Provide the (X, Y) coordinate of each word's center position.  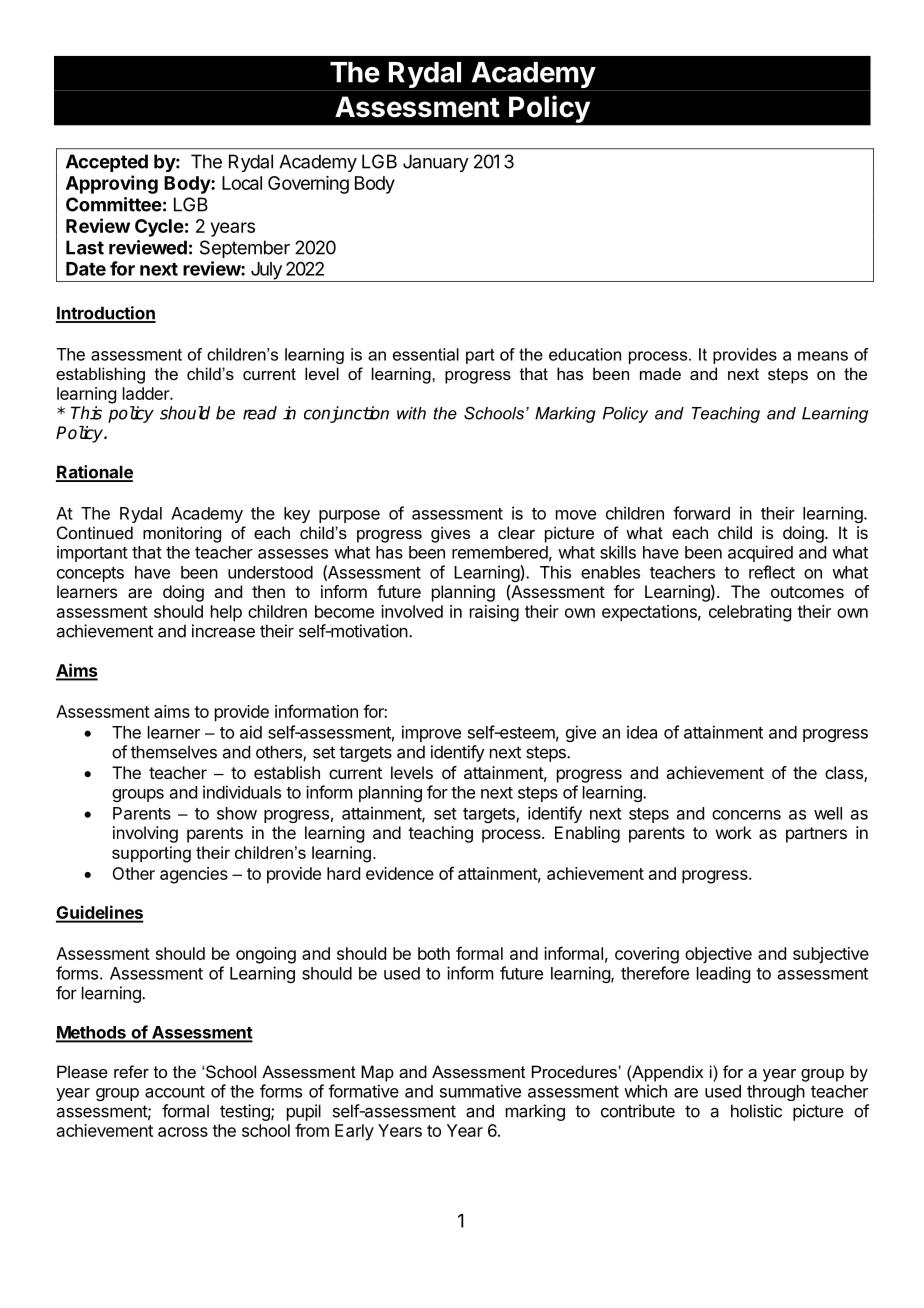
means (823, 356)
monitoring (182, 534)
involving (145, 834)
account (175, 1092)
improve (431, 733)
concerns (746, 815)
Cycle (159, 228)
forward (701, 513)
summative (480, 1091)
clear (516, 532)
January (436, 163)
